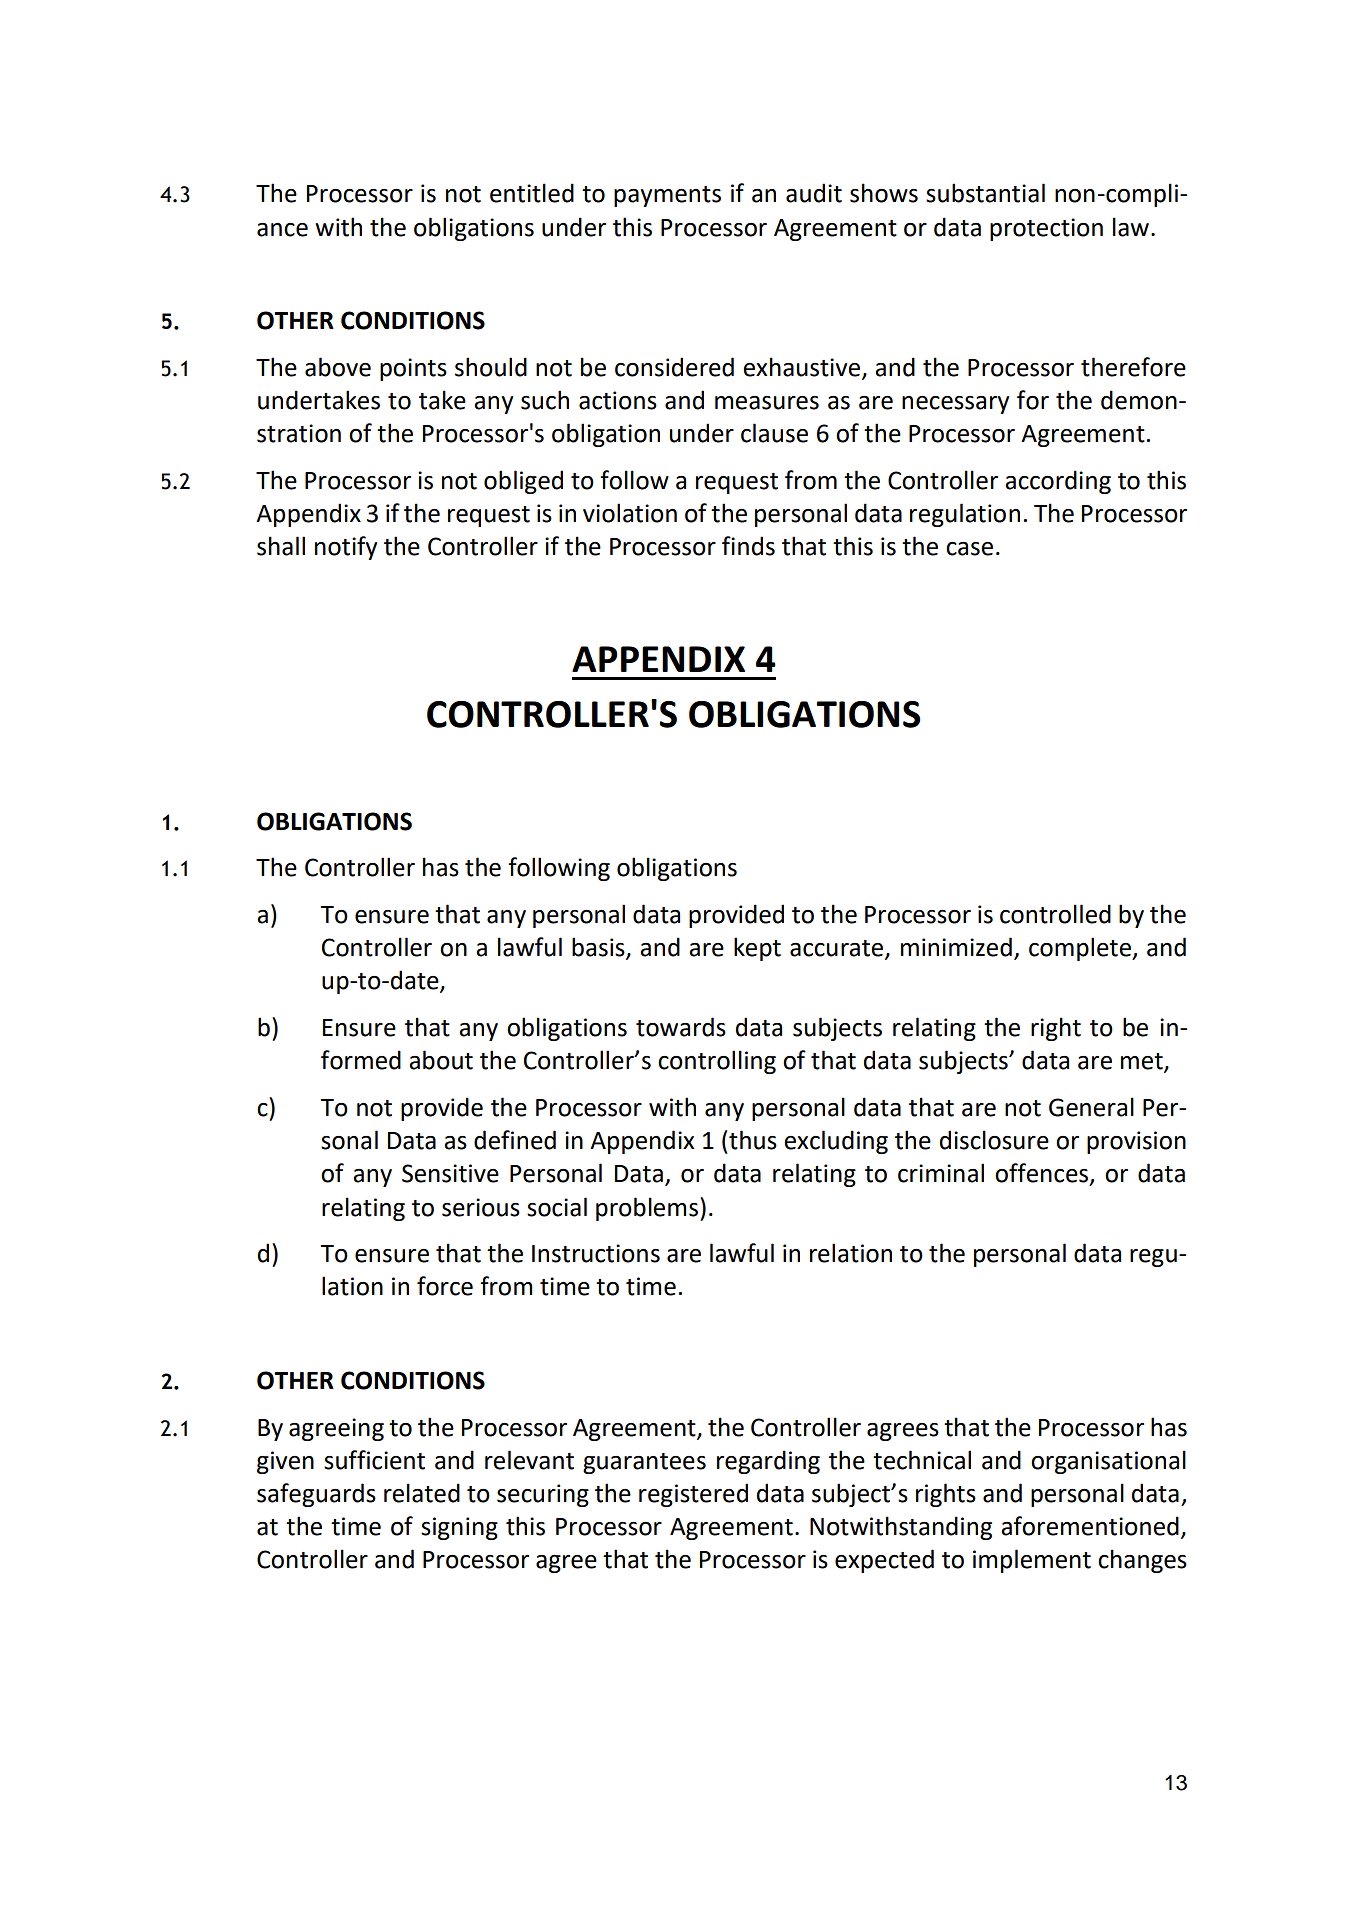 This document has width=1348, height=1906. What do you see at coordinates (667, 196) in the document?
I see `payments` at bounding box center [667, 196].
